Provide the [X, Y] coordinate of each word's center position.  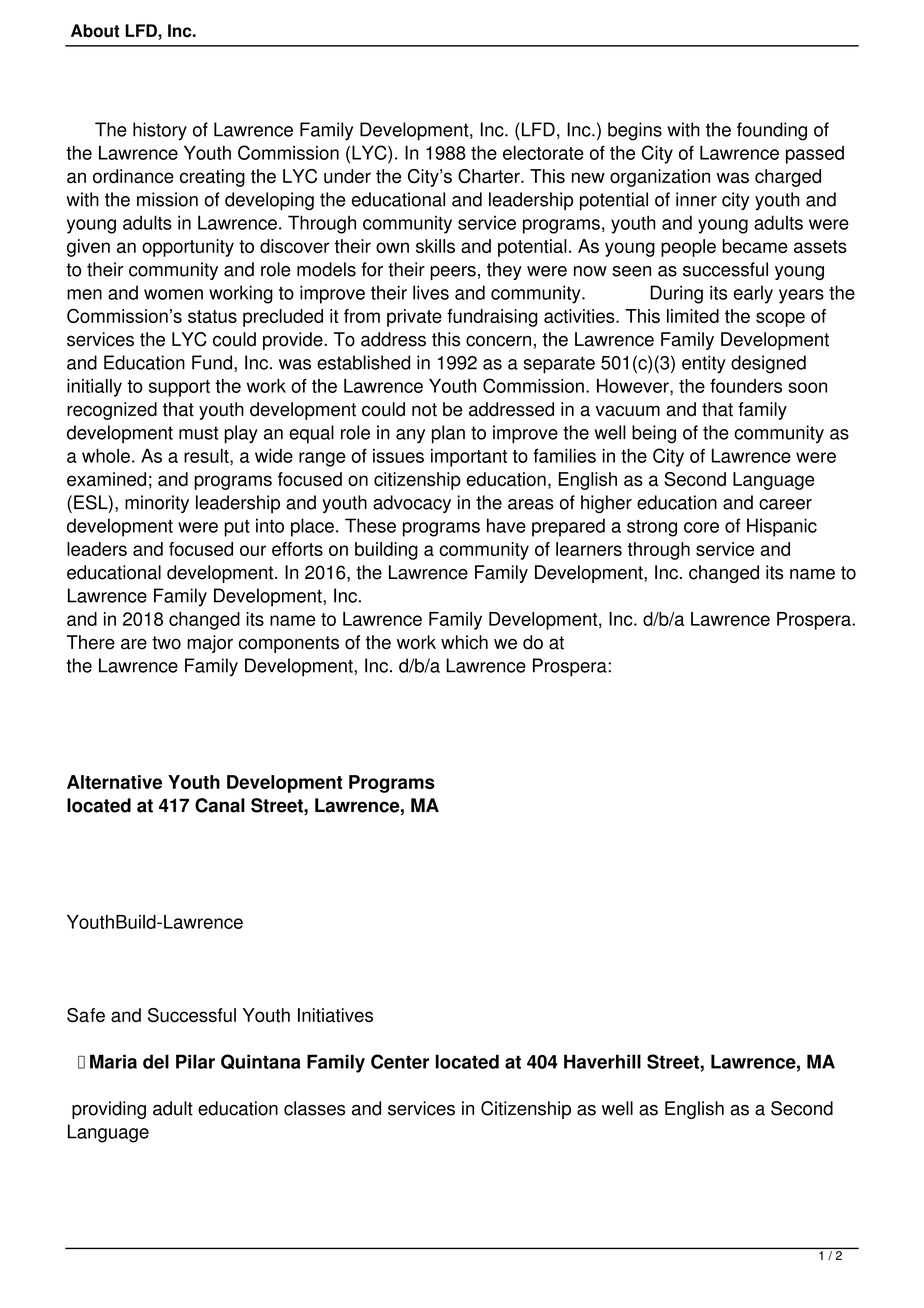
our [253, 550]
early [753, 294]
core [701, 527]
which [464, 642]
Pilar [195, 1061]
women [173, 294]
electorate [543, 152]
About [95, 31]
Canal [220, 805]
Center [400, 1061]
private [414, 318]
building [386, 551]
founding [772, 131]
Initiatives [335, 1015]
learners [589, 549]
